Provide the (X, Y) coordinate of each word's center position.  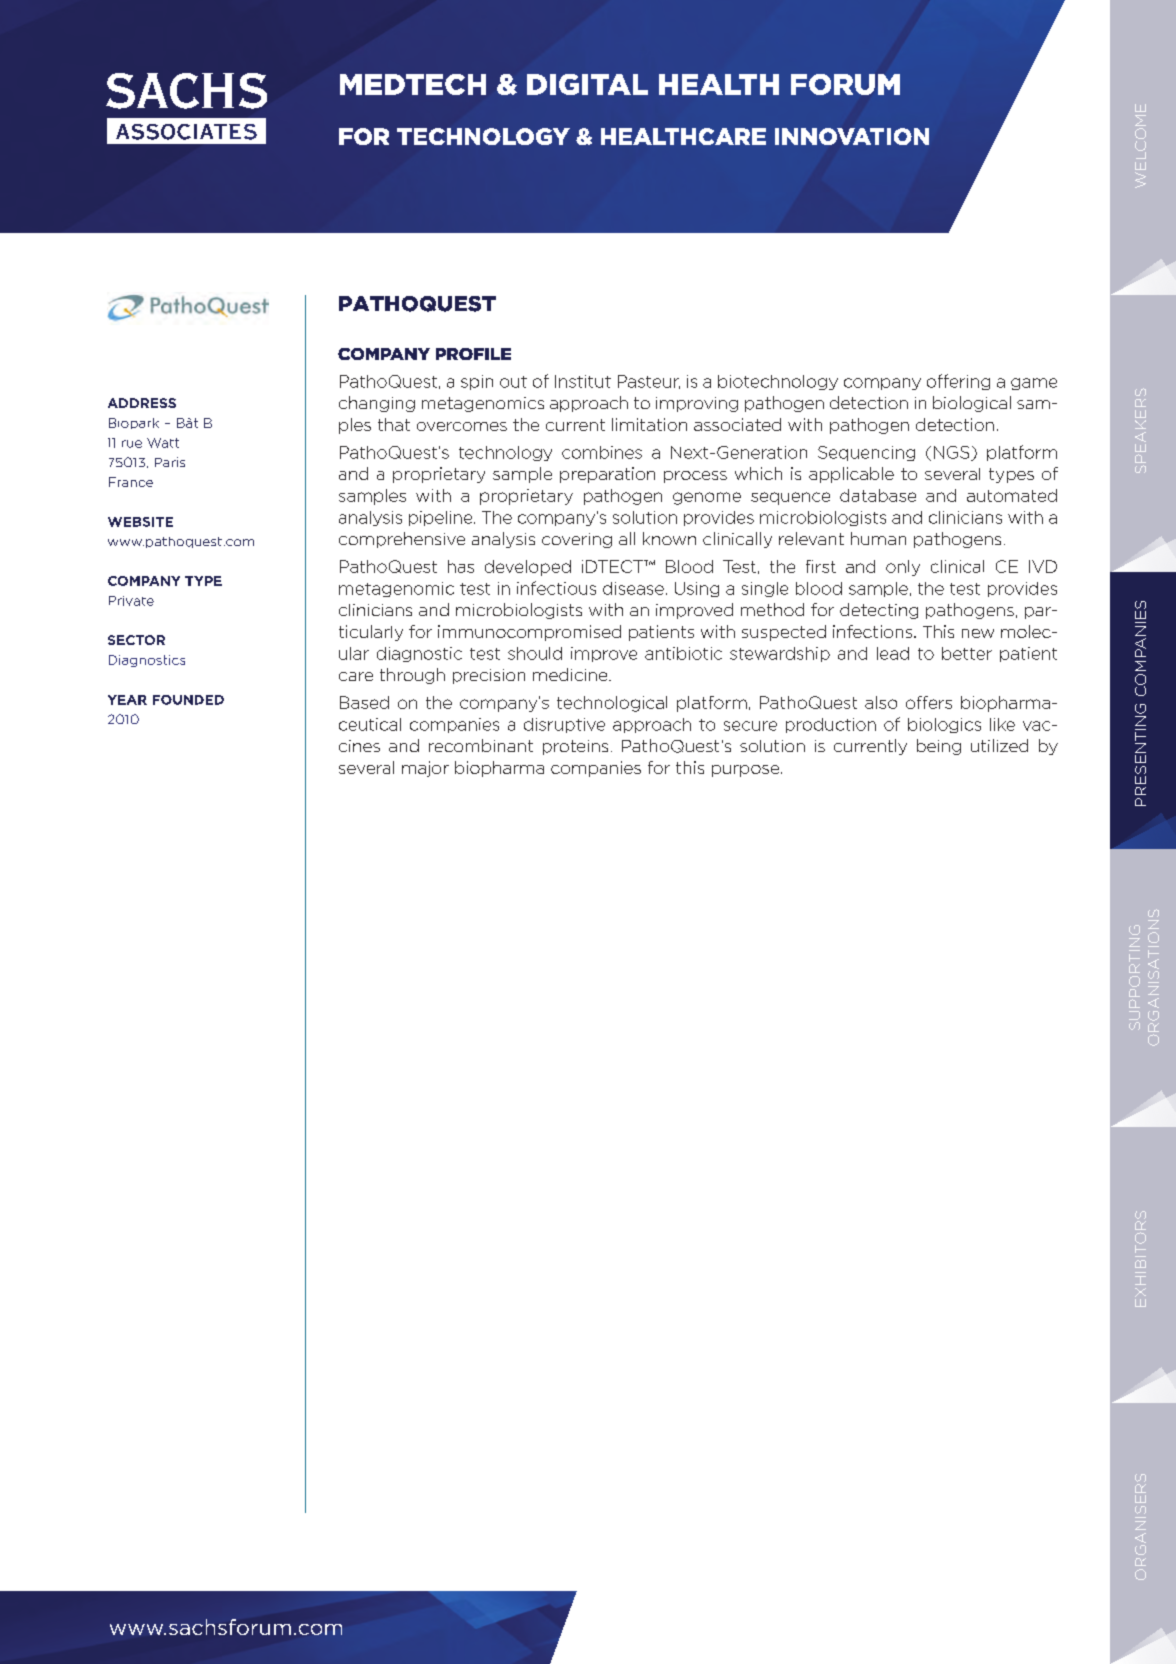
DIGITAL (587, 84)
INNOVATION (852, 136)
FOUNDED (188, 700)
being (939, 747)
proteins (575, 747)
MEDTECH (413, 84)
